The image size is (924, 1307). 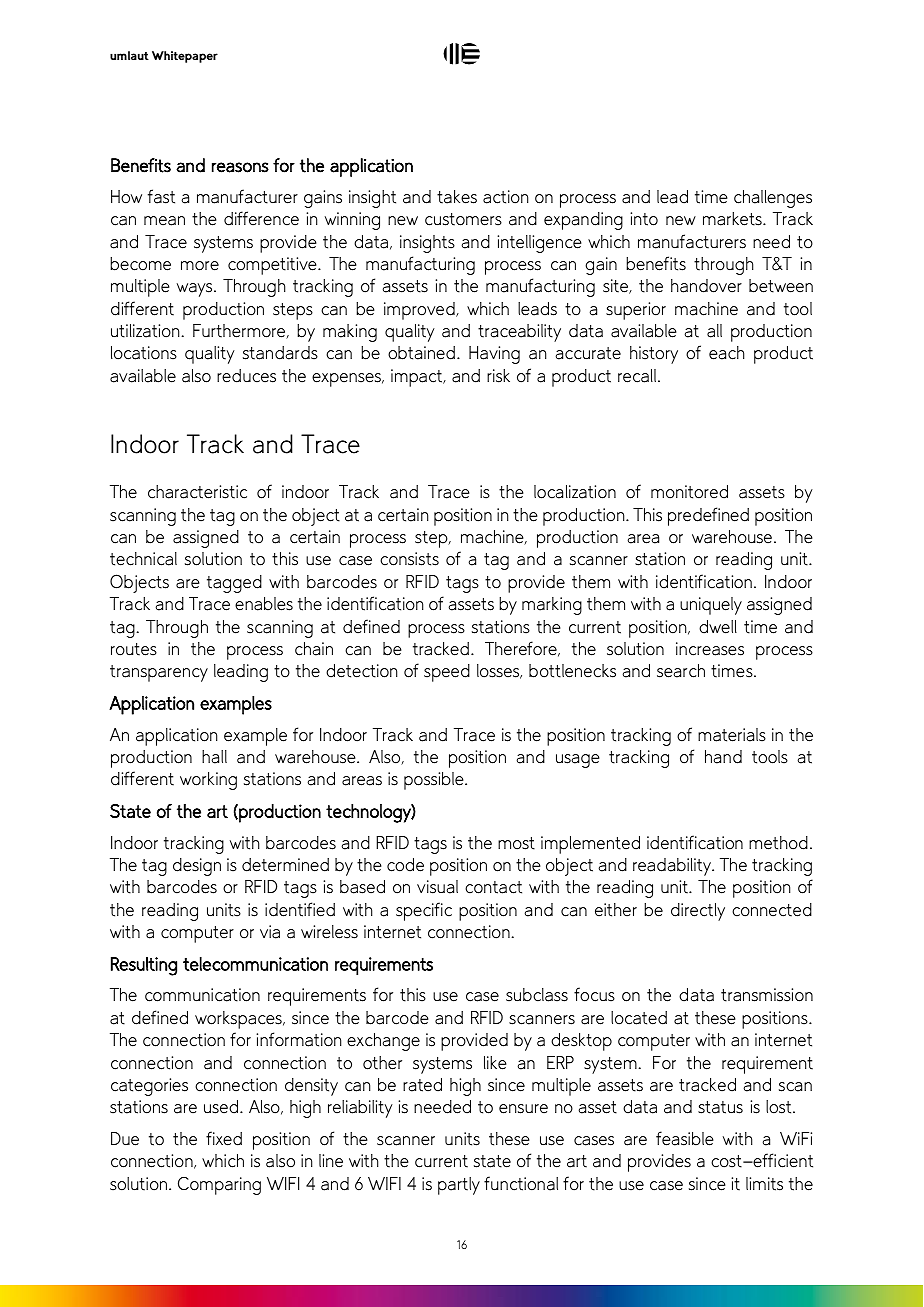 What do you see at coordinates (447, 673) in the screenshot?
I see `speed` at bounding box center [447, 673].
